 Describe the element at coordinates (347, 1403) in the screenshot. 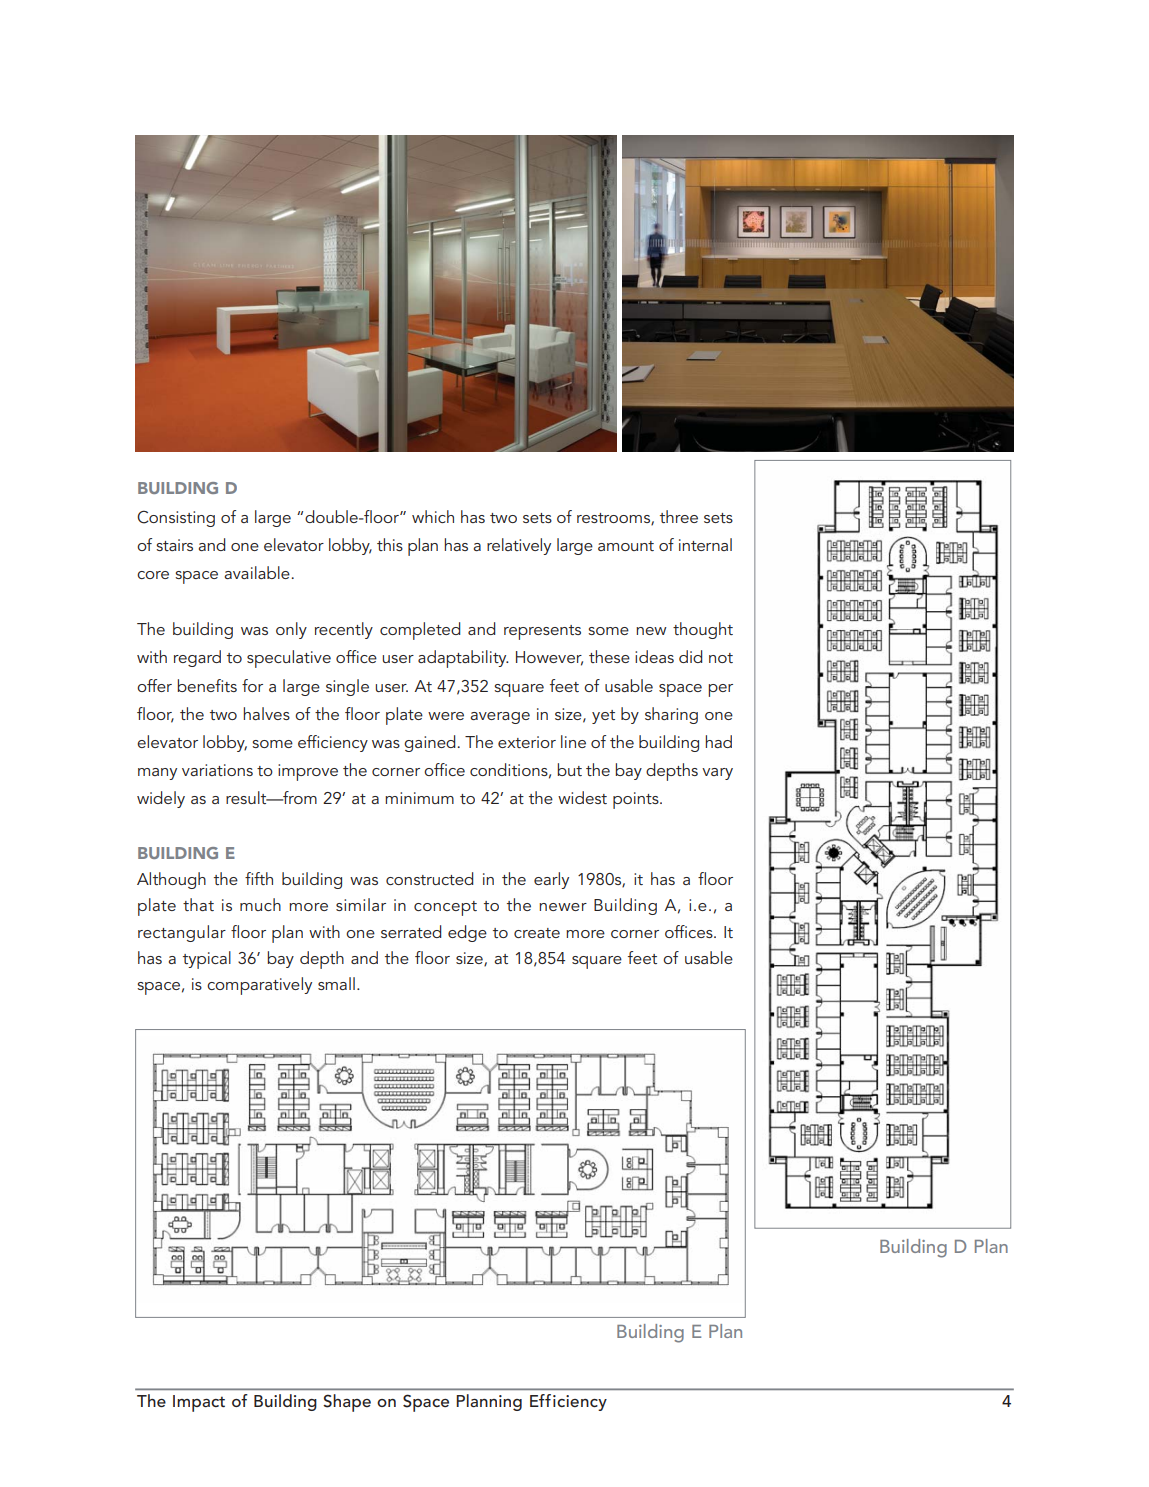

I see `Shape` at that location.
